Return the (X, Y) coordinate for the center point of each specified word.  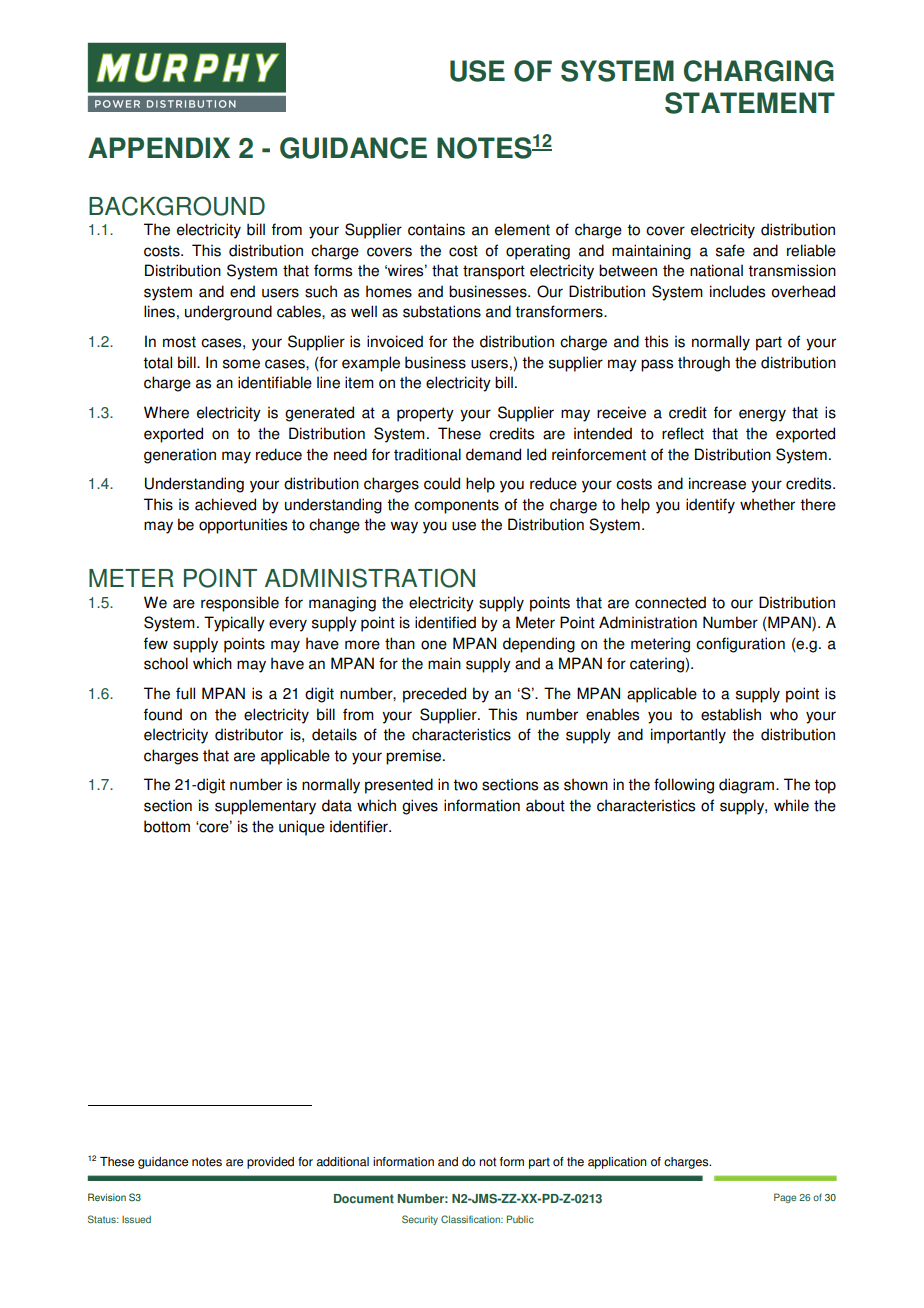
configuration (740, 645)
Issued (136, 1219)
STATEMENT (750, 103)
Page (785, 1198)
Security (420, 1220)
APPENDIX (159, 147)
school (166, 663)
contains (436, 229)
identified (445, 622)
